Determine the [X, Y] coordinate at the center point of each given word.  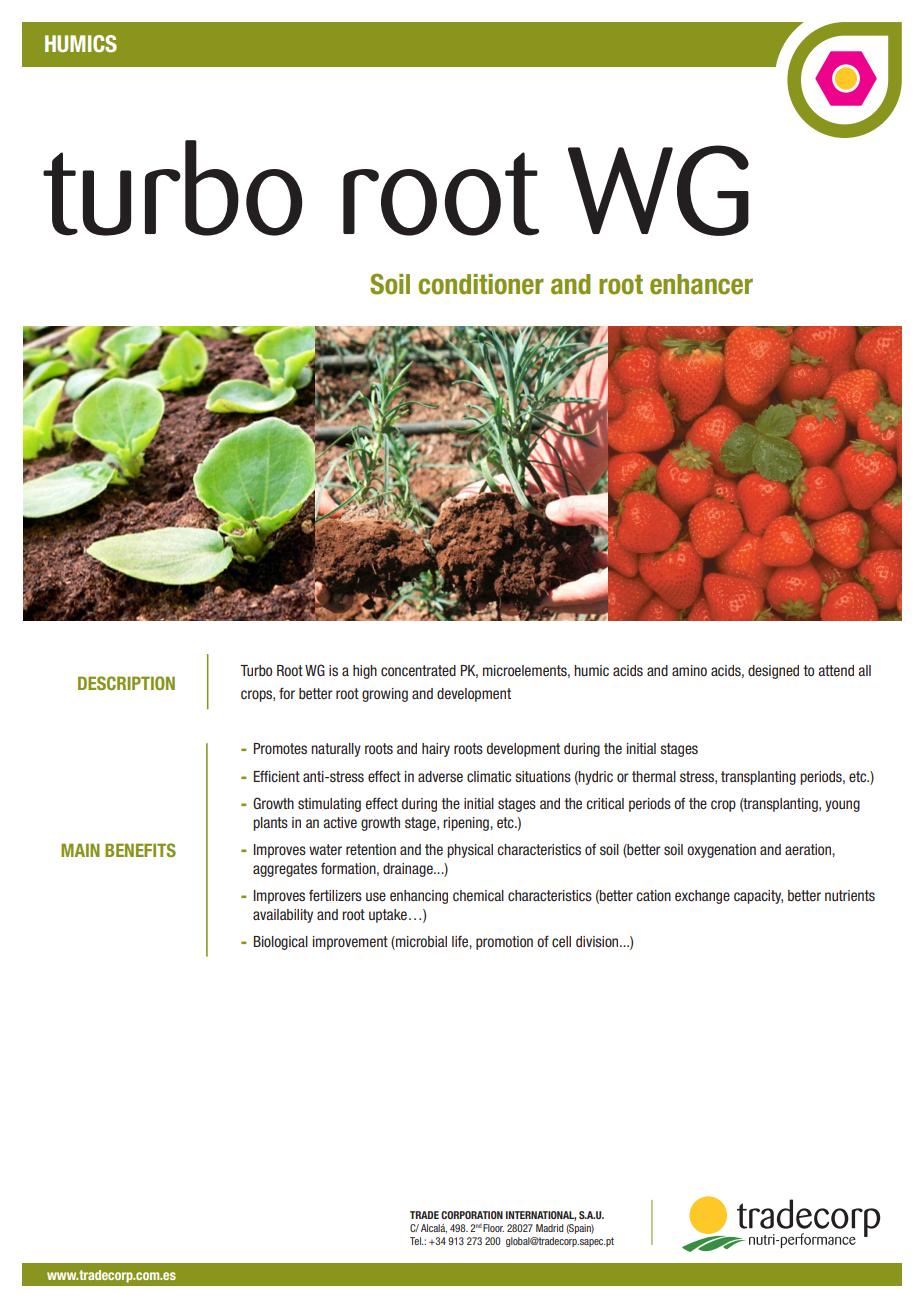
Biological [281, 943]
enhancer [701, 284]
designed [773, 672]
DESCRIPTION [126, 683]
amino [689, 670]
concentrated [418, 670]
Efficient [277, 776]
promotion [504, 943]
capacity [758, 897]
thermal [654, 776]
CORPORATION [472, 1215]
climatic [489, 776]
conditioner [481, 284]
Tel [416, 1241]
